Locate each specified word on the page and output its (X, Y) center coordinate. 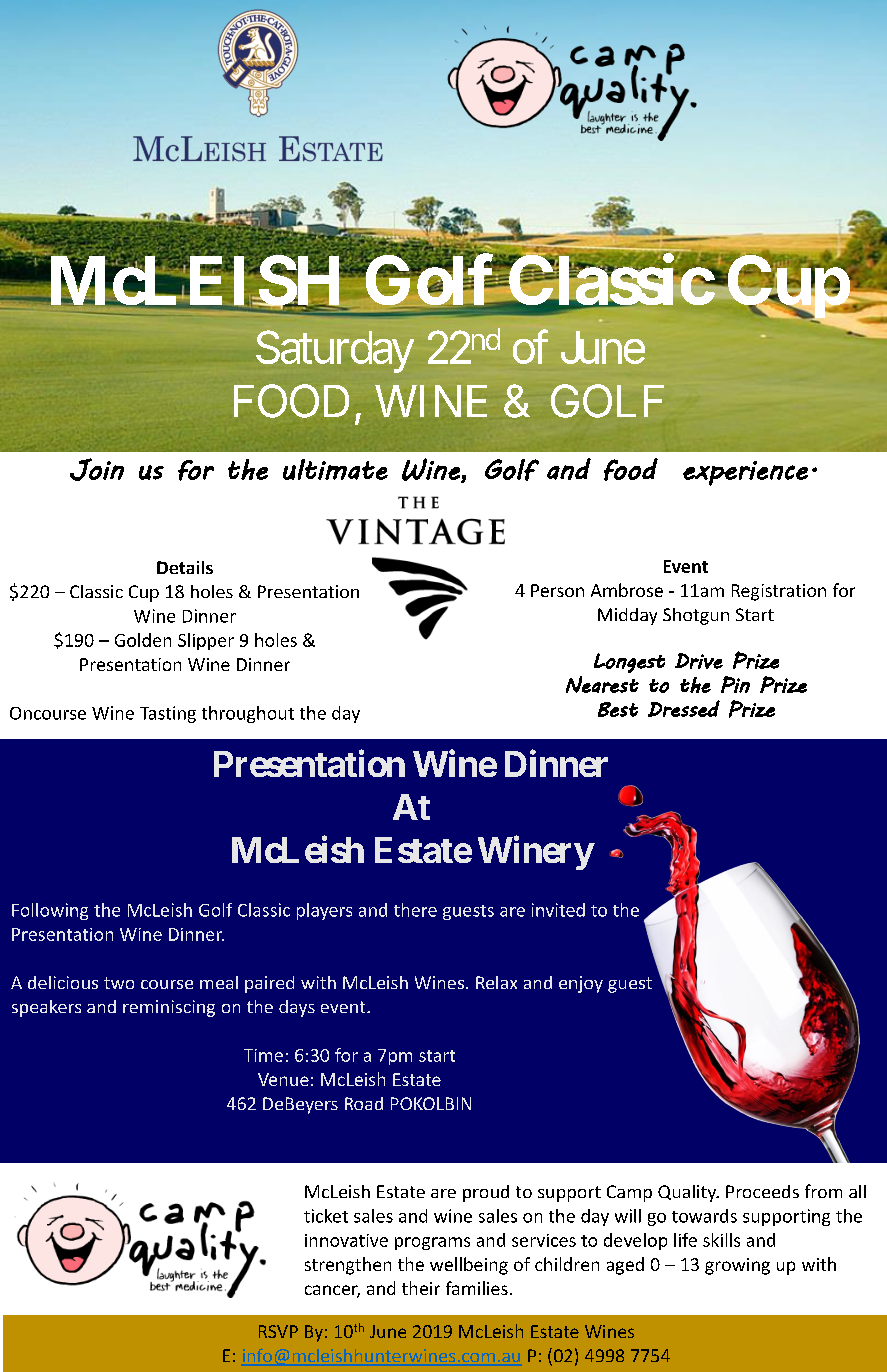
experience (745, 473)
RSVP (278, 1331)
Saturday (335, 351)
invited (558, 910)
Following (50, 911)
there (415, 910)
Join (97, 469)
